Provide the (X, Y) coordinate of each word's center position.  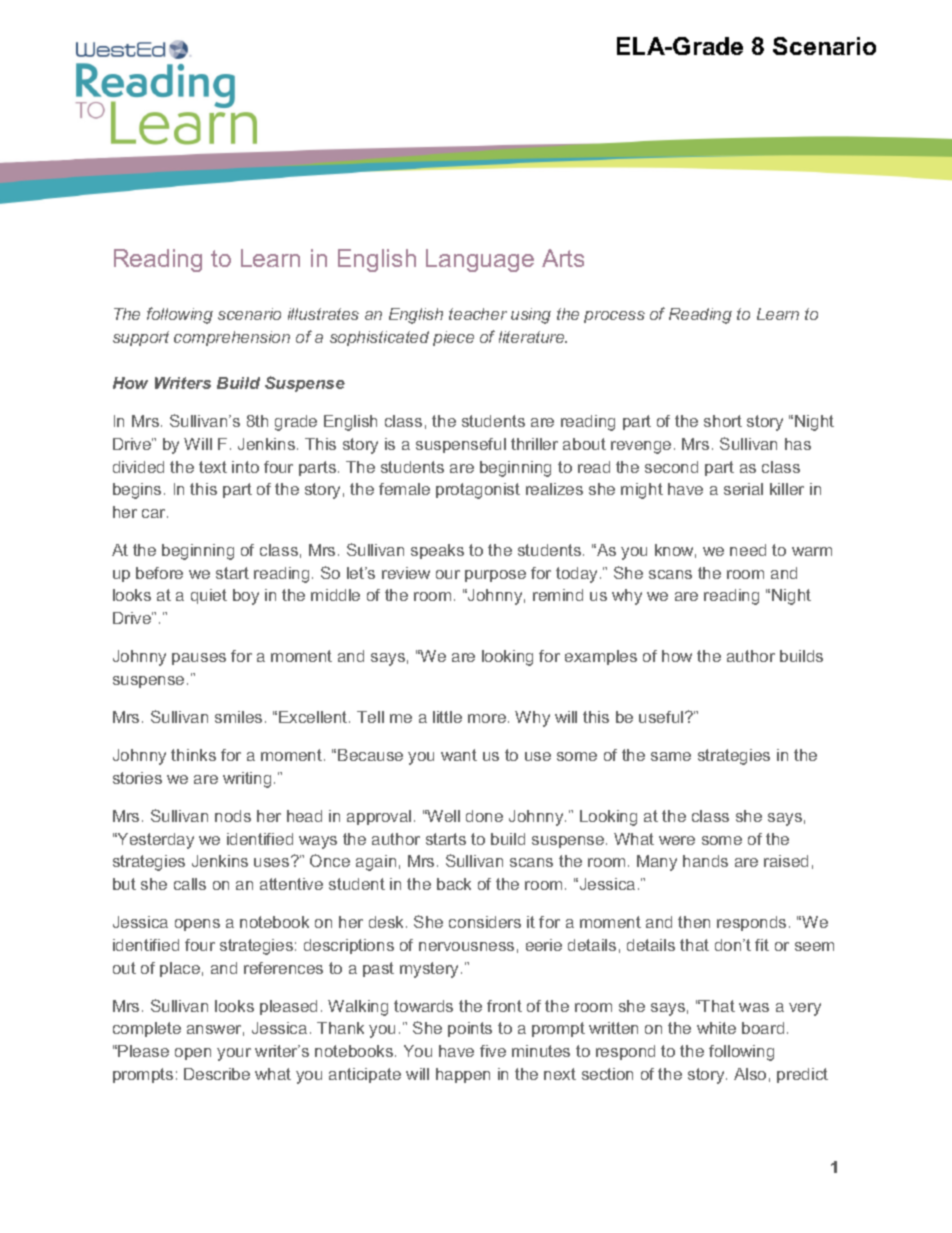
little (447, 717)
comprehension (232, 338)
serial (743, 489)
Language (480, 260)
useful (662, 717)
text (213, 467)
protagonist (478, 491)
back (454, 884)
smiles (238, 717)
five (493, 1051)
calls (190, 884)
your (234, 1054)
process (614, 317)
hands (705, 861)
